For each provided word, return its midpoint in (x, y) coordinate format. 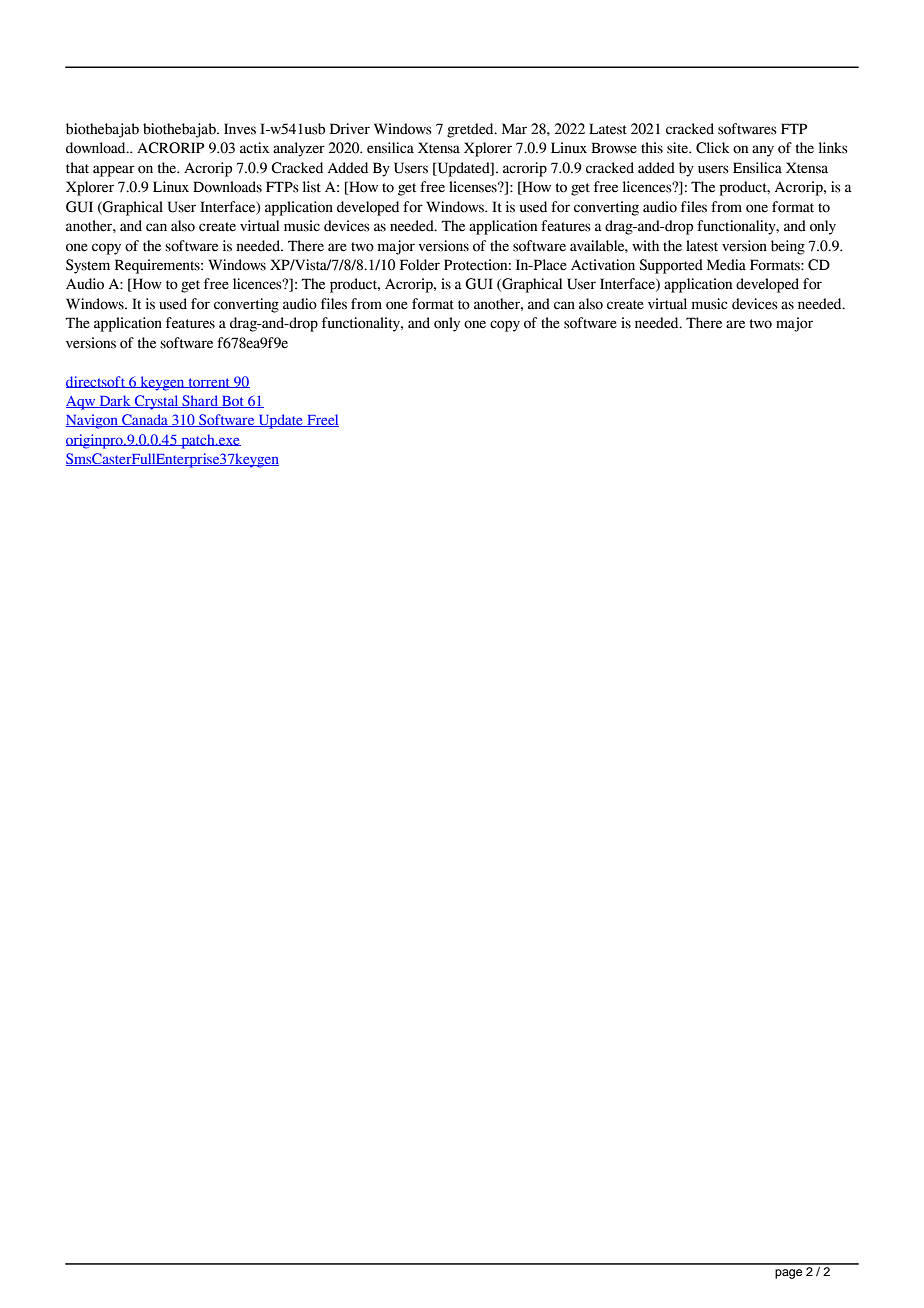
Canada (145, 420)
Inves (240, 129)
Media (726, 265)
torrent (209, 383)
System (88, 266)
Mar (514, 129)
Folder (420, 265)
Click (713, 148)
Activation (603, 265)
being (788, 247)
